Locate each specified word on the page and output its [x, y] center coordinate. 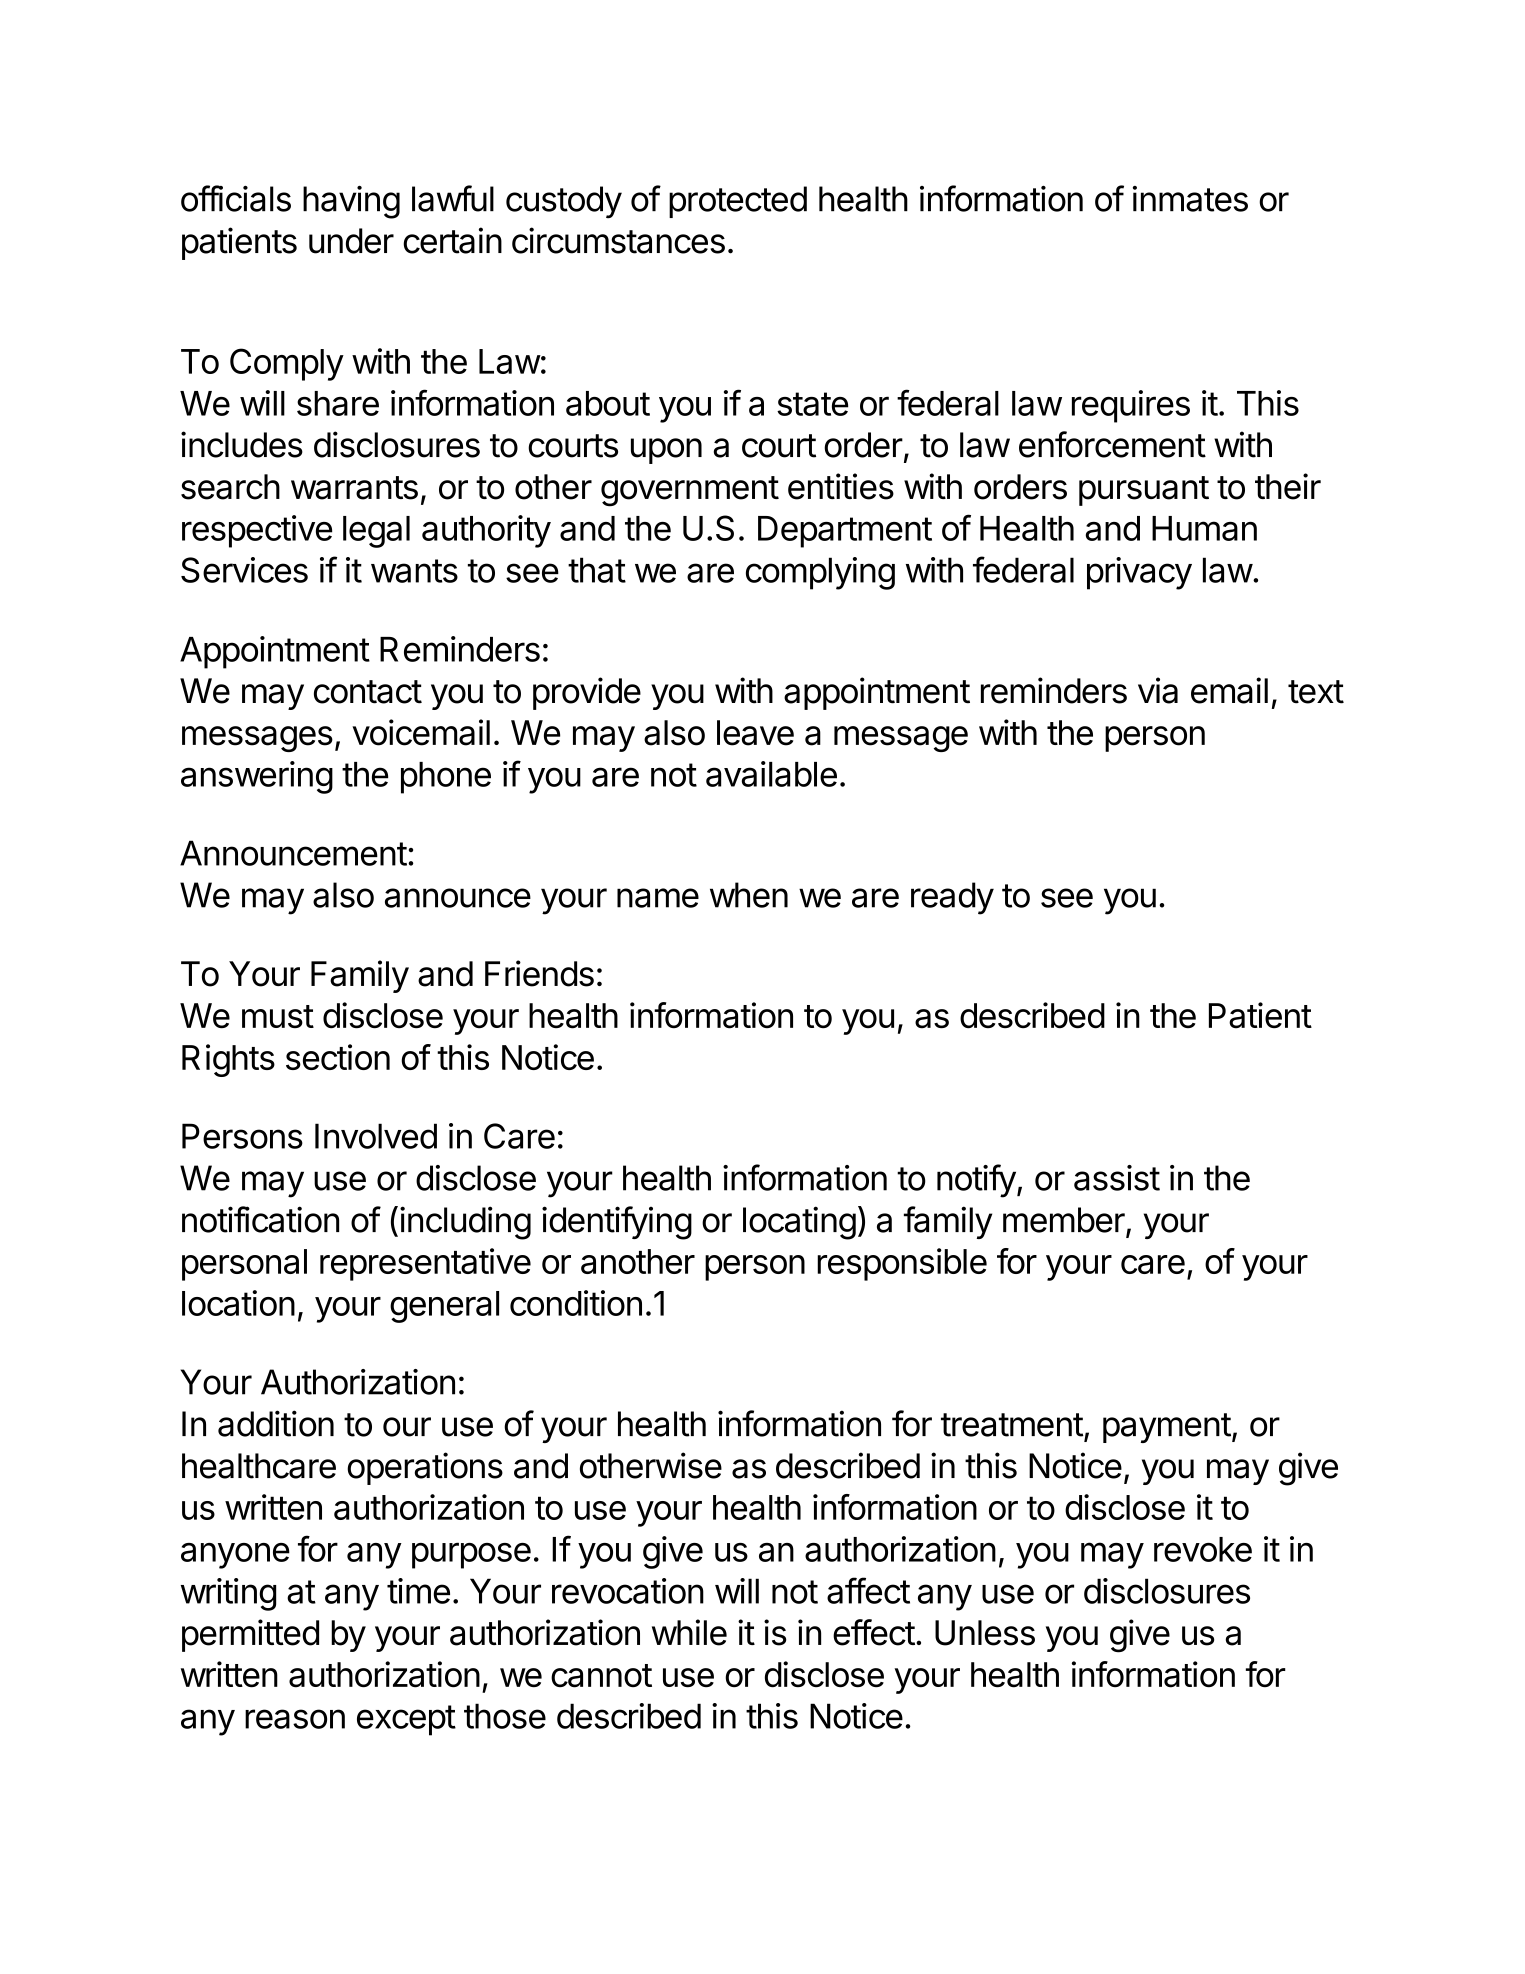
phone [446, 778]
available [771, 774]
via [1158, 690]
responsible [902, 1264]
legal [376, 532]
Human [1204, 528]
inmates [1190, 199]
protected [738, 202]
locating [799, 1223]
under [351, 241]
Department [845, 532]
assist [1117, 1178]
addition [276, 1423]
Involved [376, 1136]
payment [1167, 1428]
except [406, 1720]
